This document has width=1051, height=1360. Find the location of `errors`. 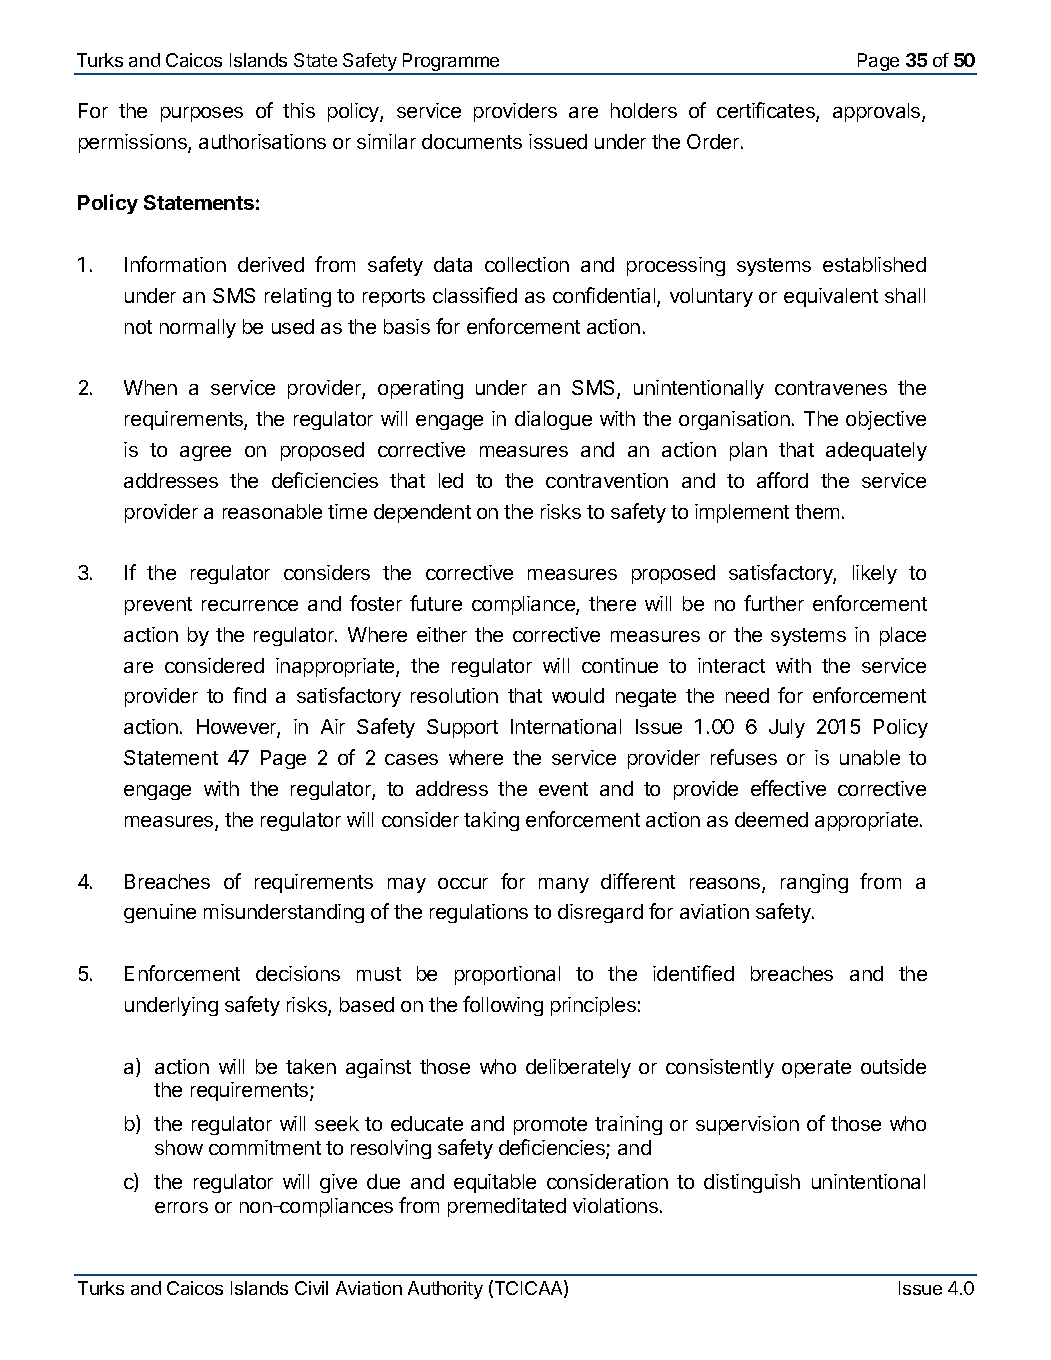

errors is located at coordinates (181, 1207).
